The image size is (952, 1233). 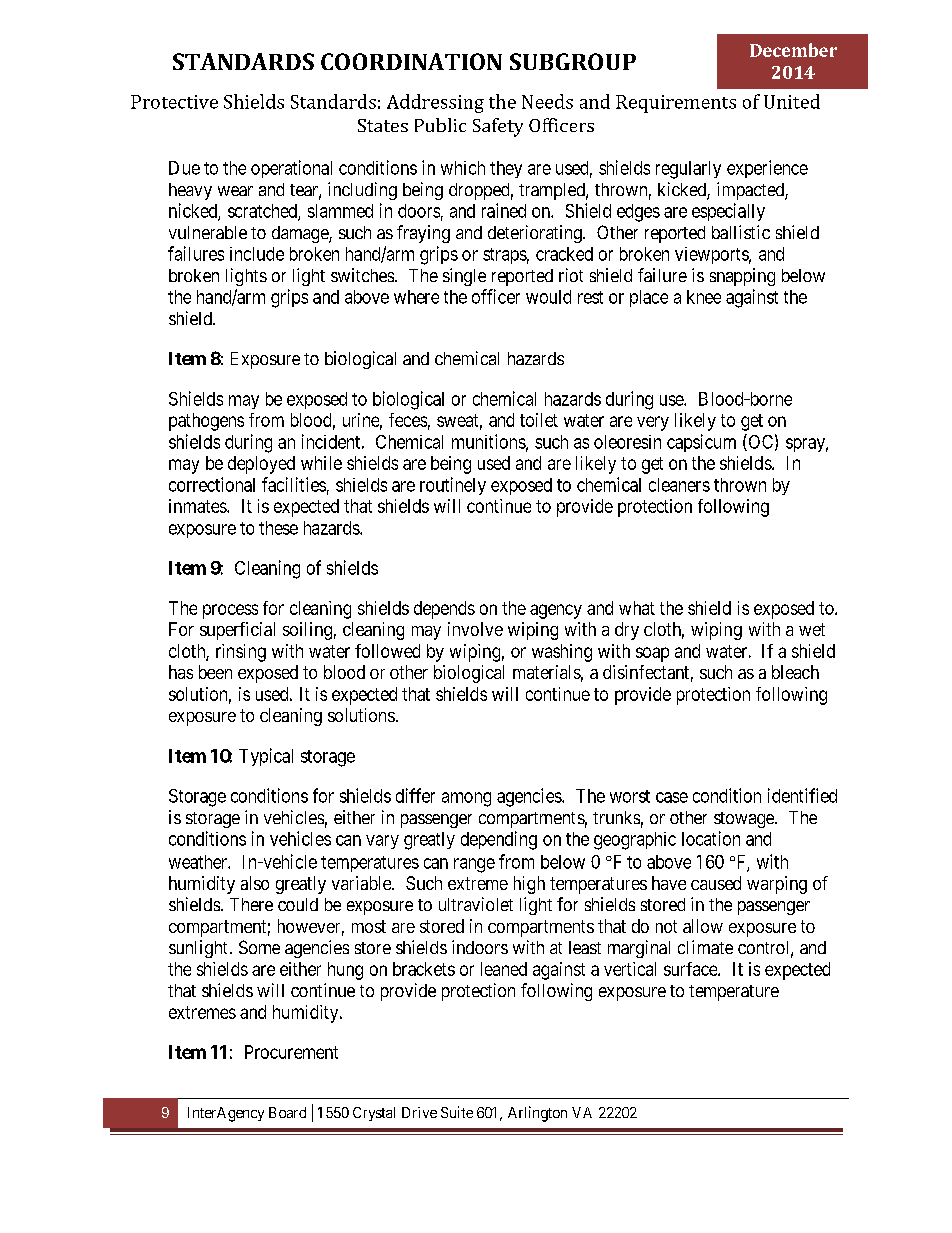 What do you see at coordinates (174, 102) in the document?
I see `Protective` at bounding box center [174, 102].
